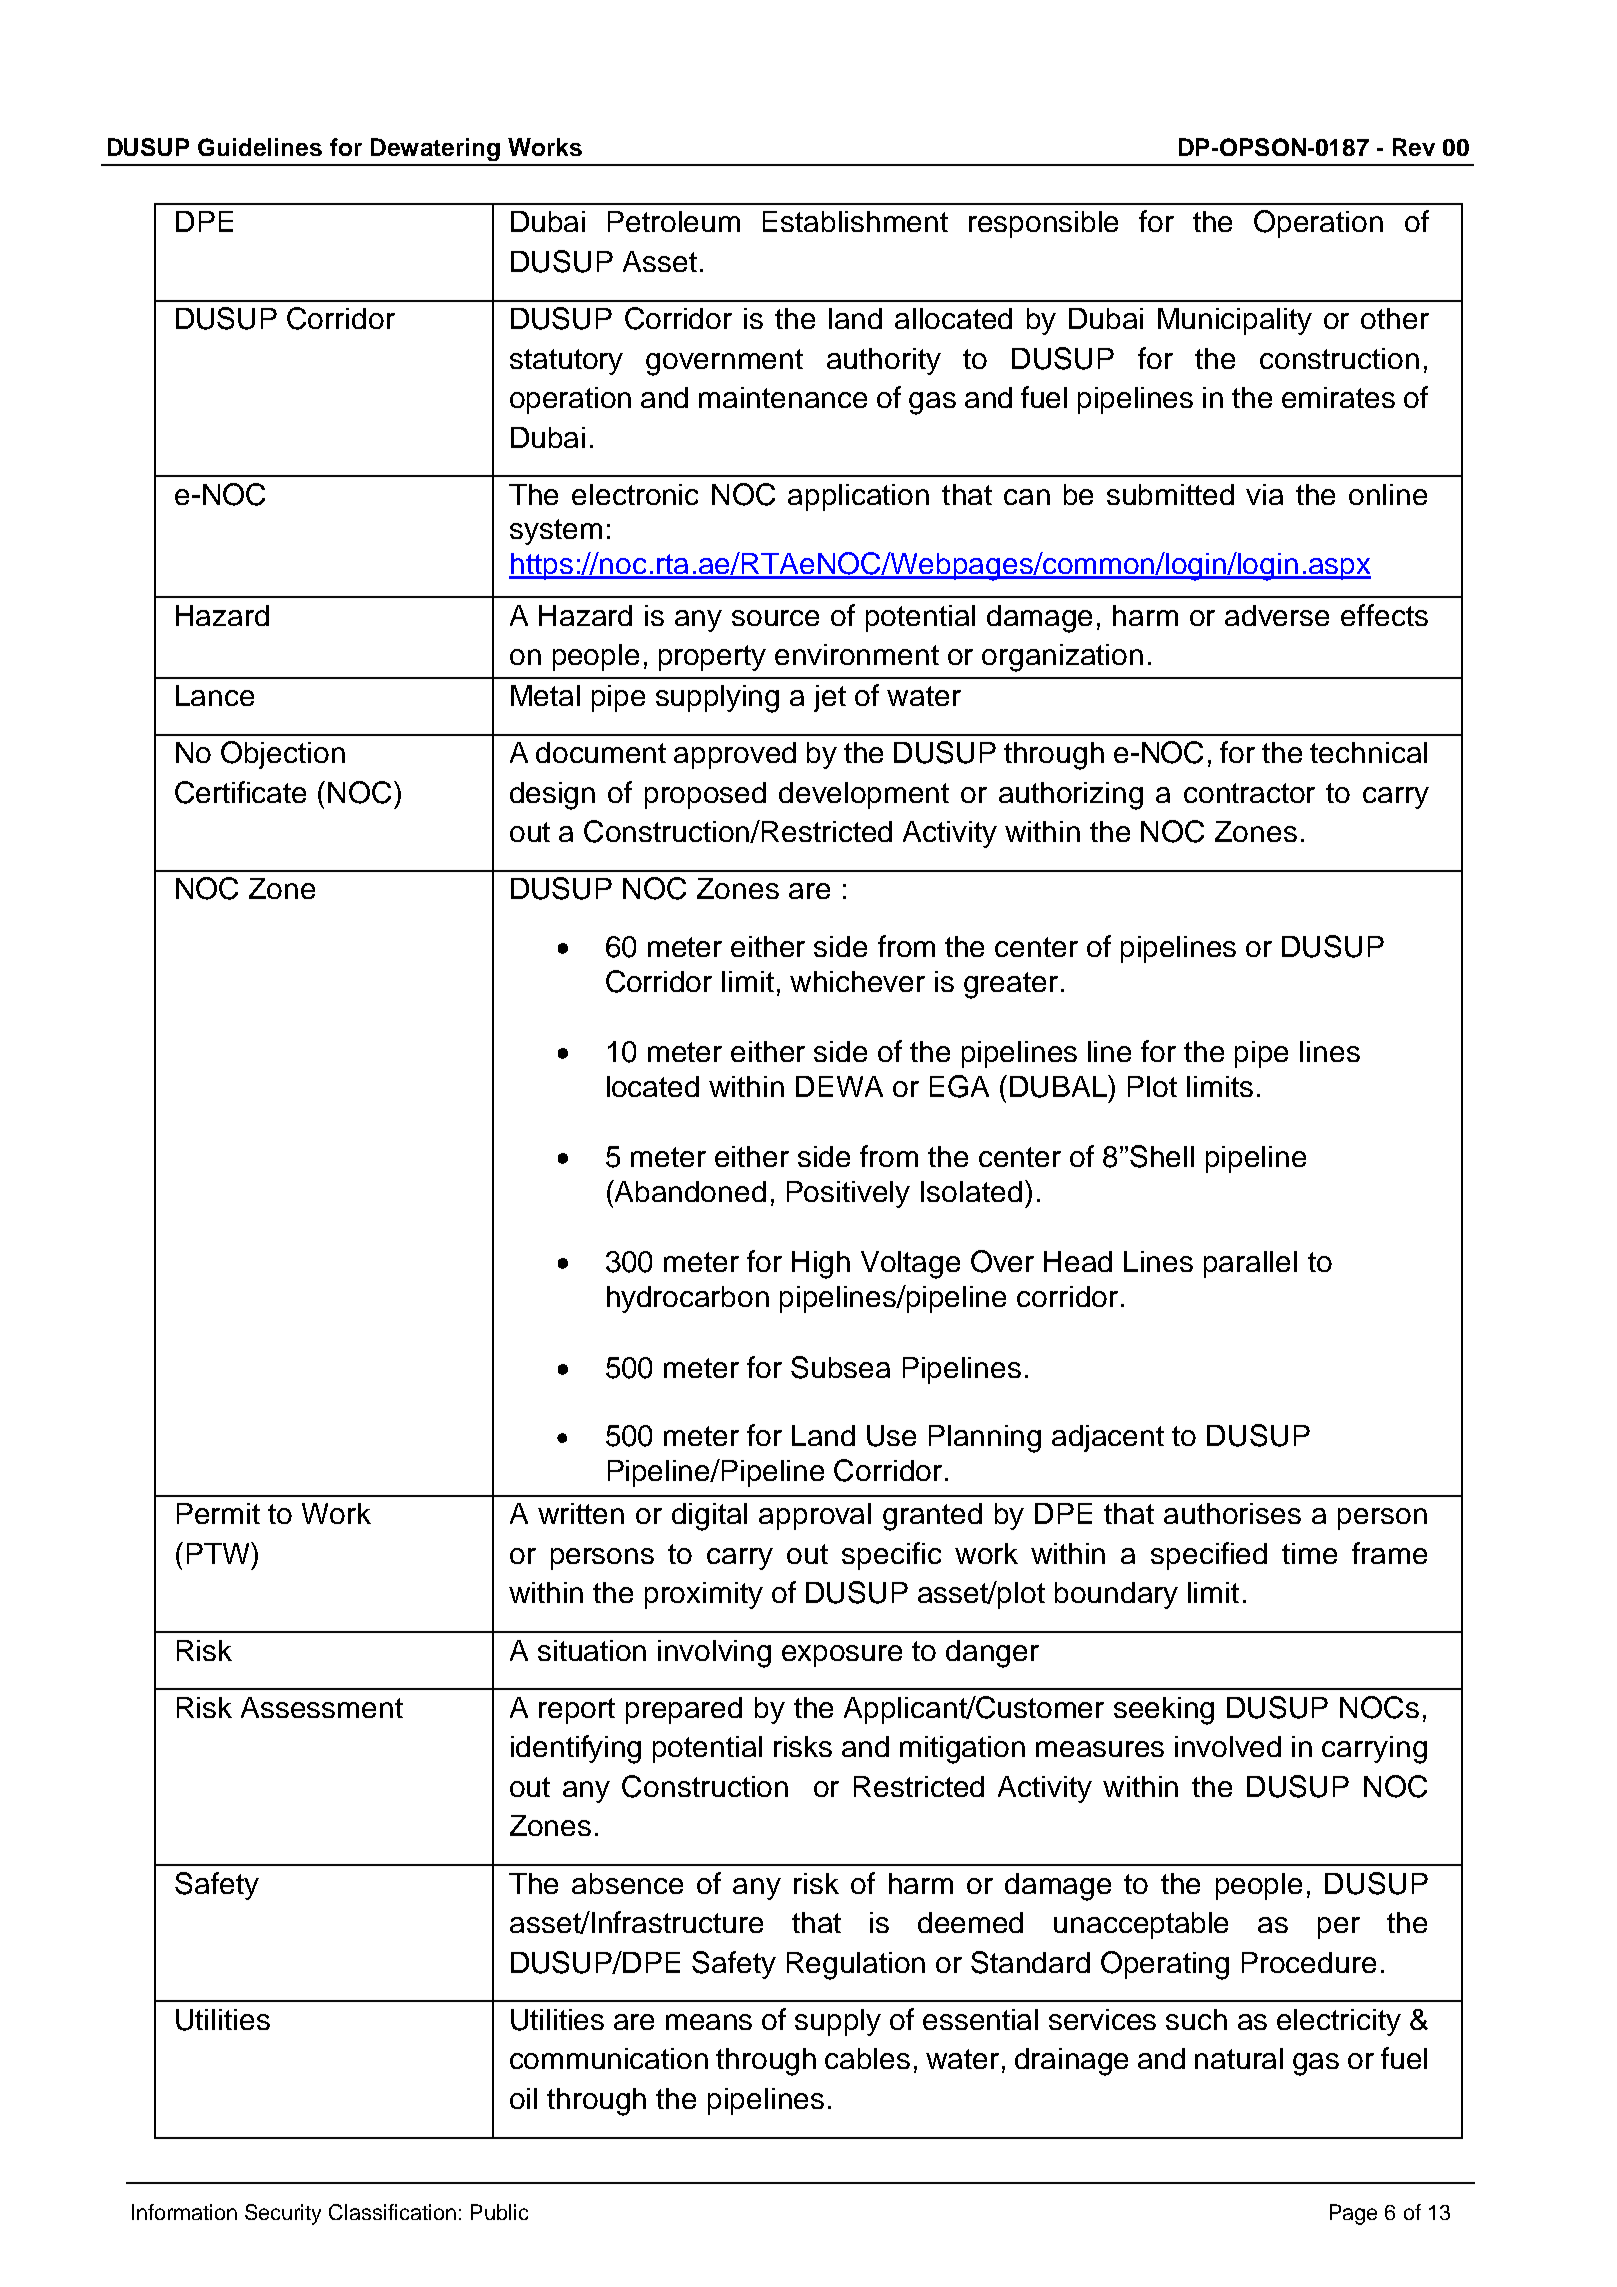 This document has height=2287, width=1617. I want to click on Assessment, so click(322, 1707).
